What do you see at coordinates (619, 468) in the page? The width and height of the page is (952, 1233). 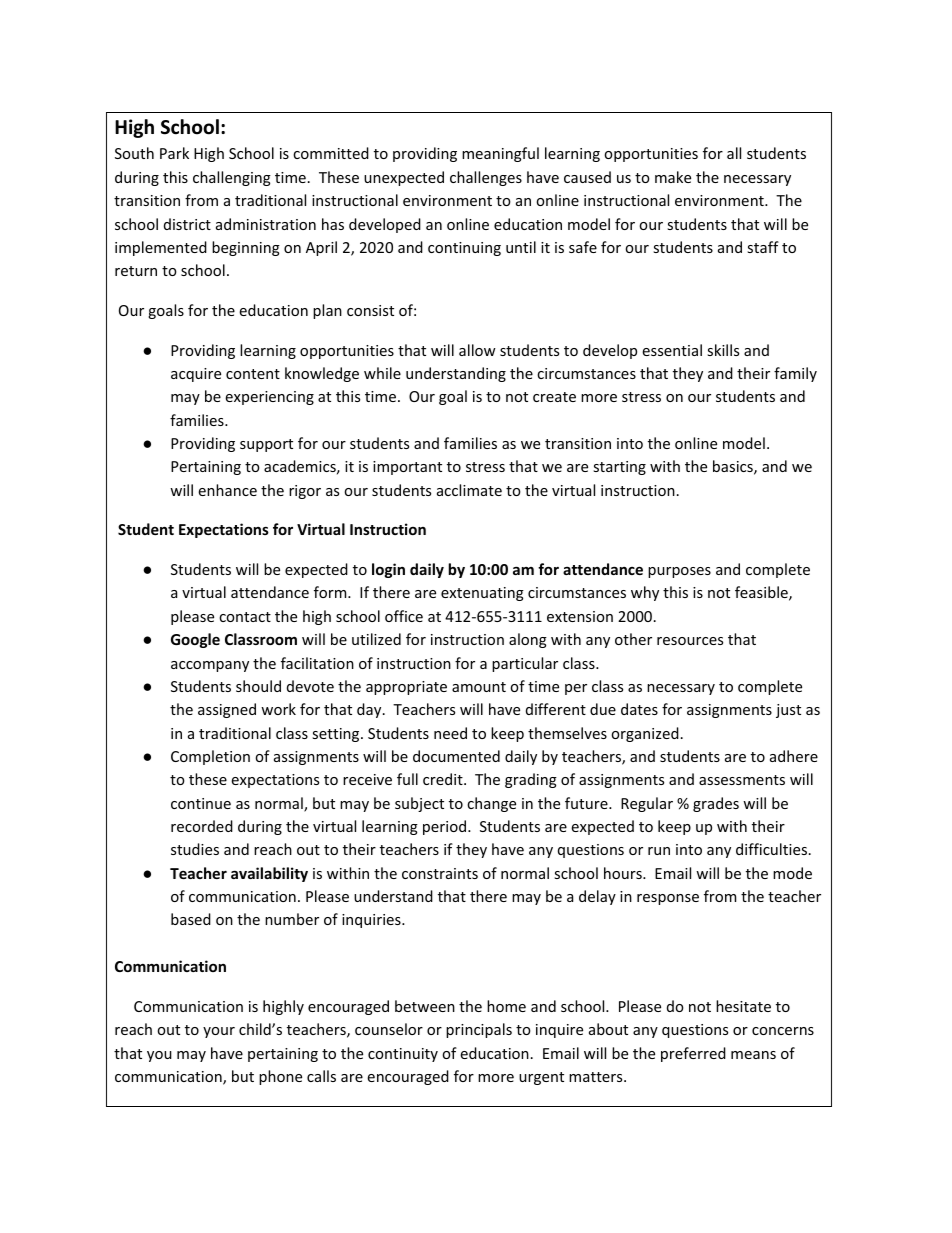 I see `starting` at bounding box center [619, 468].
